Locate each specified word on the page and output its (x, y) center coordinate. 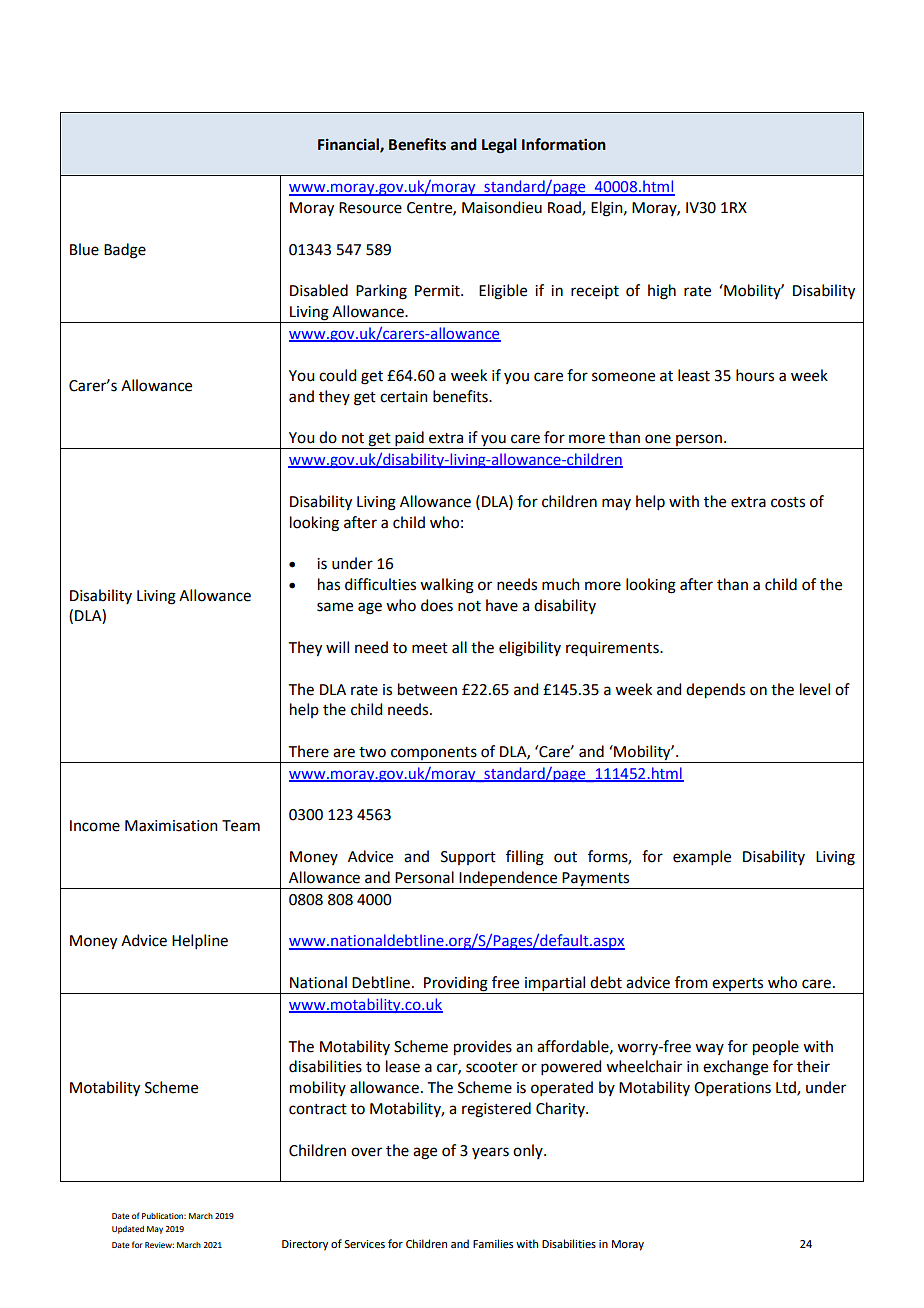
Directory (305, 1245)
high (662, 292)
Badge (125, 251)
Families (493, 1243)
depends (715, 691)
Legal (499, 146)
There (309, 751)
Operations (732, 1089)
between (427, 689)
